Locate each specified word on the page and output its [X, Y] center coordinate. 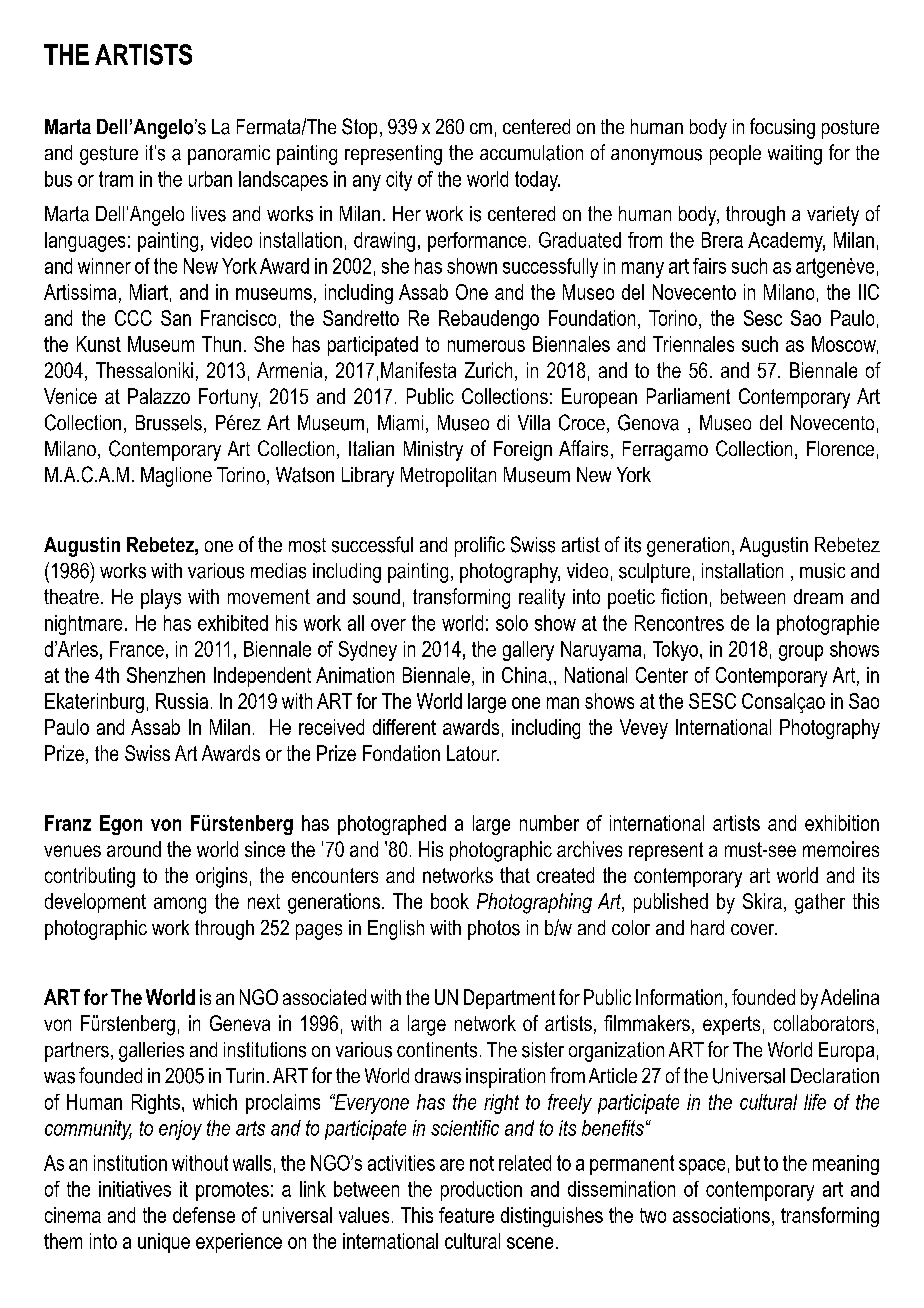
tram [116, 179]
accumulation [531, 153]
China [524, 675]
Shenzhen [166, 675]
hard [707, 928]
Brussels [169, 423]
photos [494, 930]
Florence [840, 448]
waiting [795, 155]
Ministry [433, 451]
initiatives [135, 1189]
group [801, 653]
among [180, 905]
